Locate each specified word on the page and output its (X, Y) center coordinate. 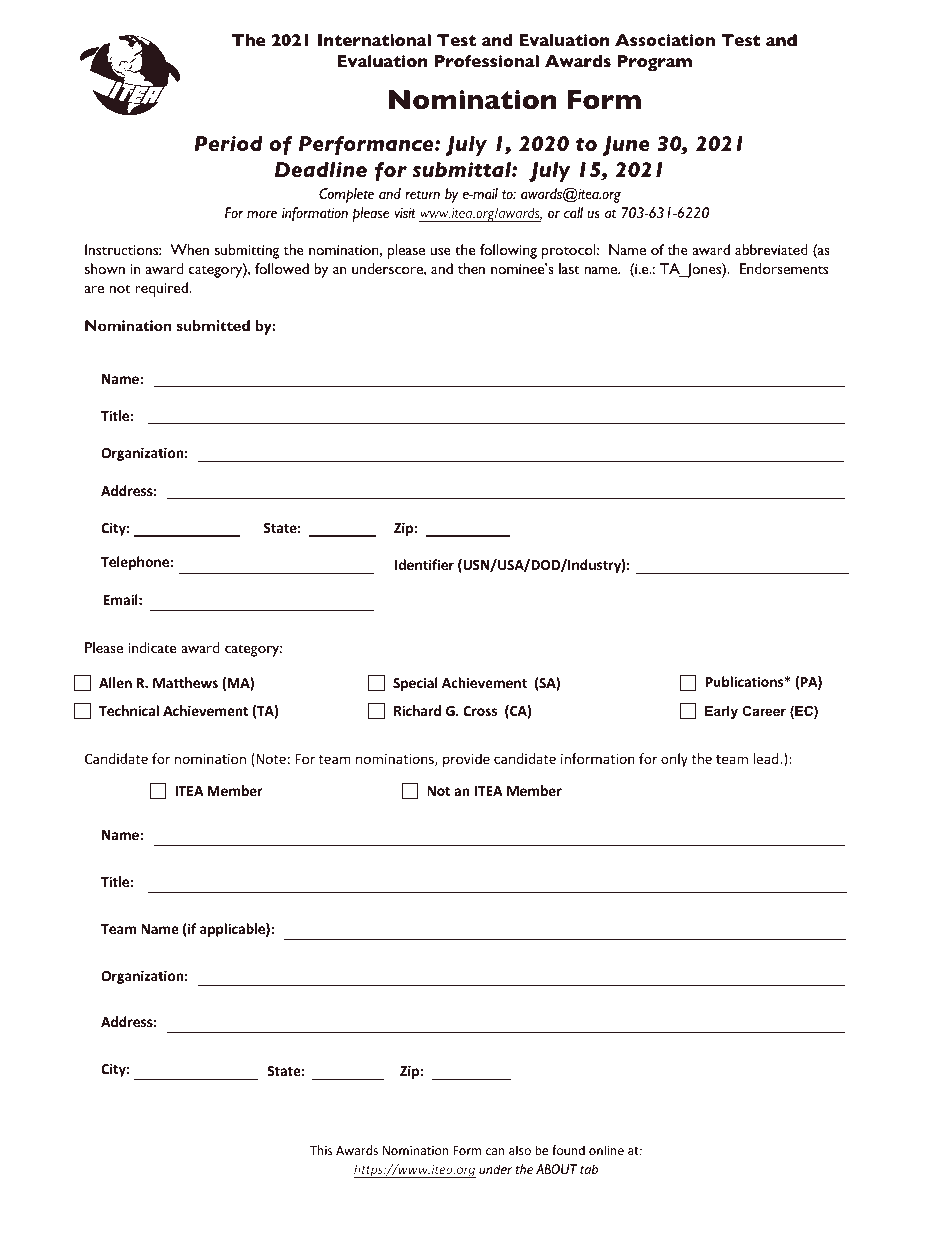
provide (466, 760)
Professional (486, 61)
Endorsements (784, 268)
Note (271, 759)
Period (228, 143)
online (606, 1150)
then (471, 268)
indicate (152, 647)
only (674, 760)
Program (654, 63)
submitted (213, 325)
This (321, 1150)
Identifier (424, 564)
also (520, 1150)
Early (721, 712)
